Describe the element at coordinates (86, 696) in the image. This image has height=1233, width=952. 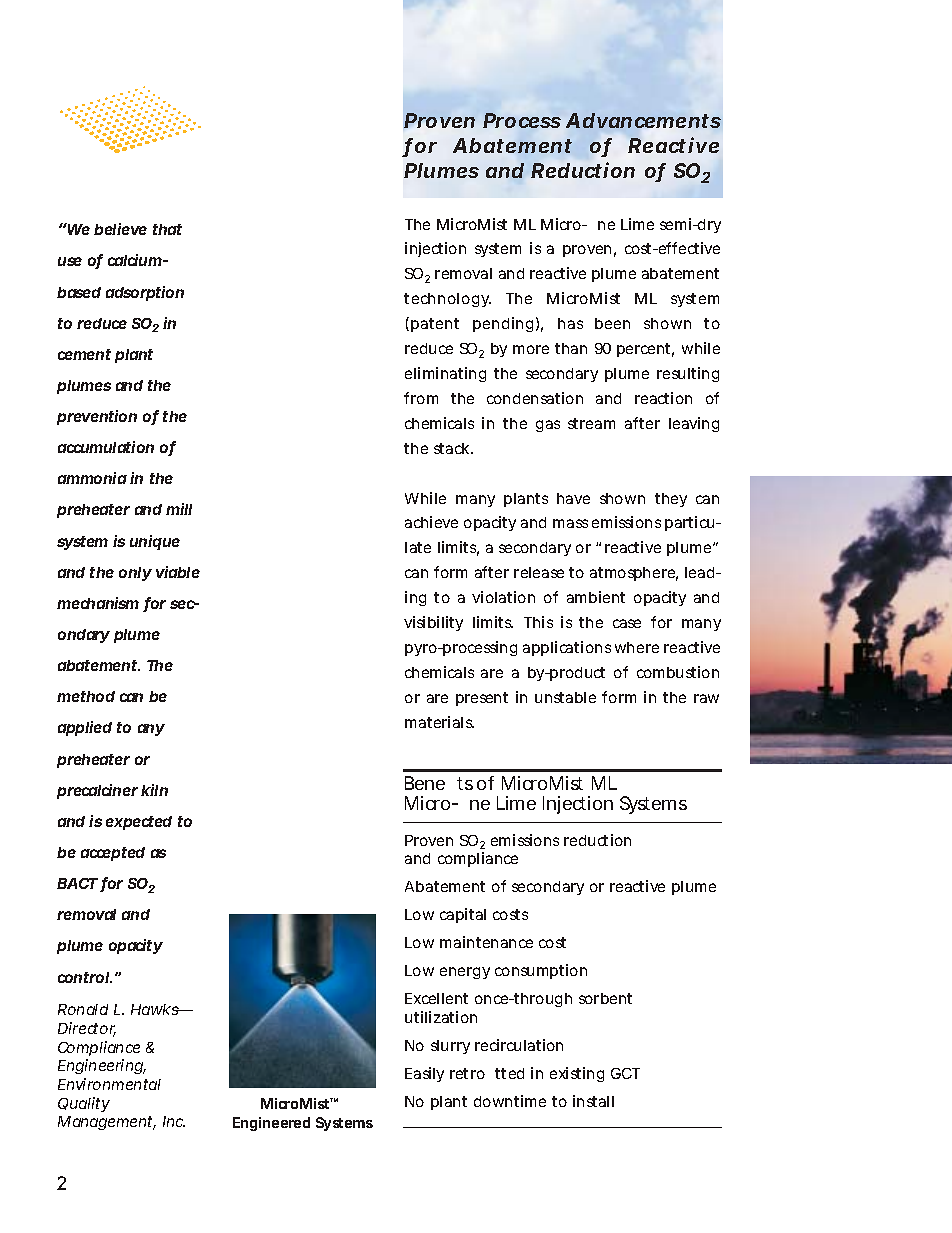
I see `method` at that location.
